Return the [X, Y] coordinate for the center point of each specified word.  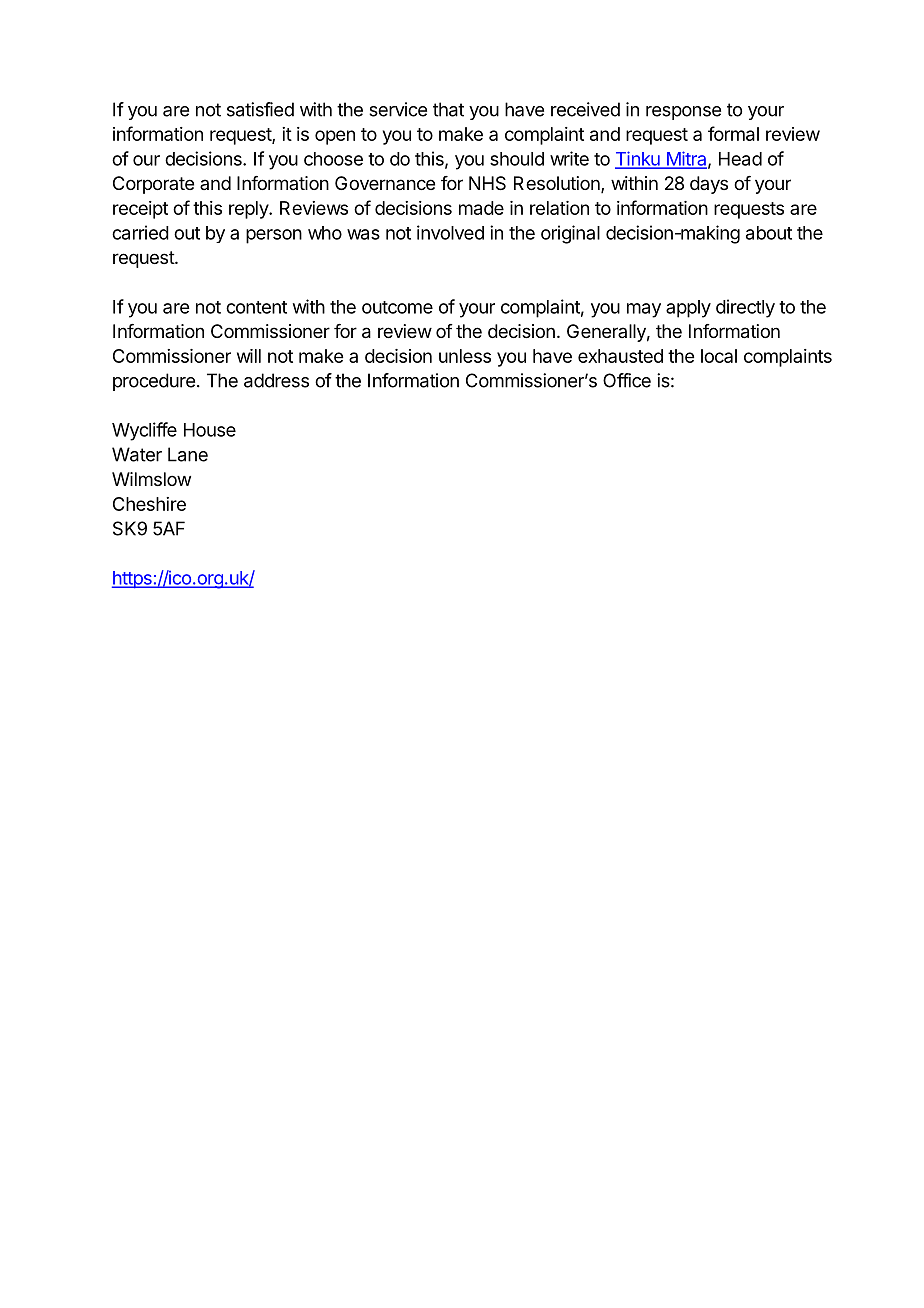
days [709, 185]
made [481, 208]
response [683, 113]
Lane [188, 454]
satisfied [260, 109]
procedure [154, 382]
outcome [397, 307]
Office [627, 380]
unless [465, 356]
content [256, 307]
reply [249, 210]
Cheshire [149, 504]
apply [688, 309]
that [448, 109]
